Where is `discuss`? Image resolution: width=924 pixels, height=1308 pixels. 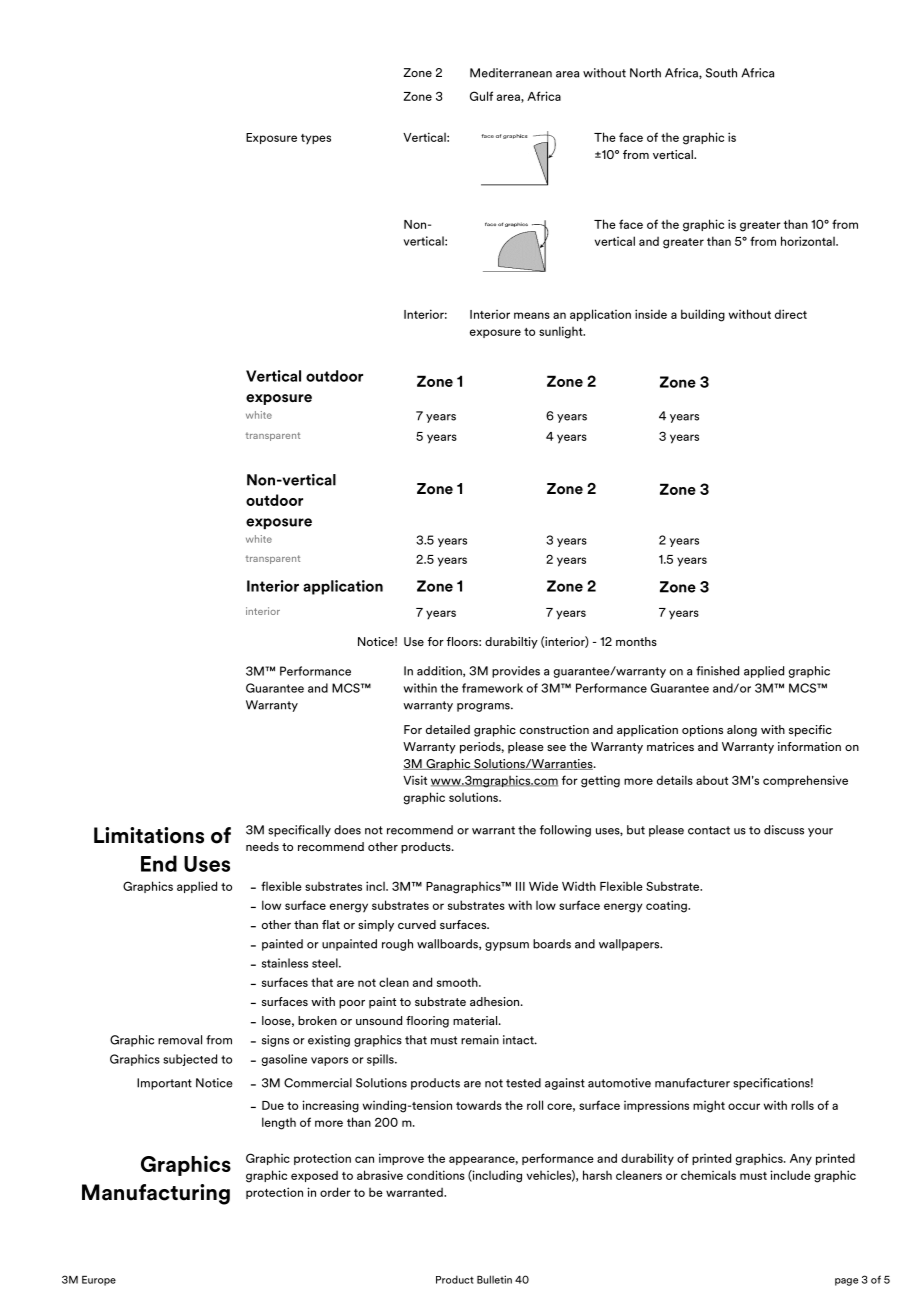
discuss is located at coordinates (784, 830).
